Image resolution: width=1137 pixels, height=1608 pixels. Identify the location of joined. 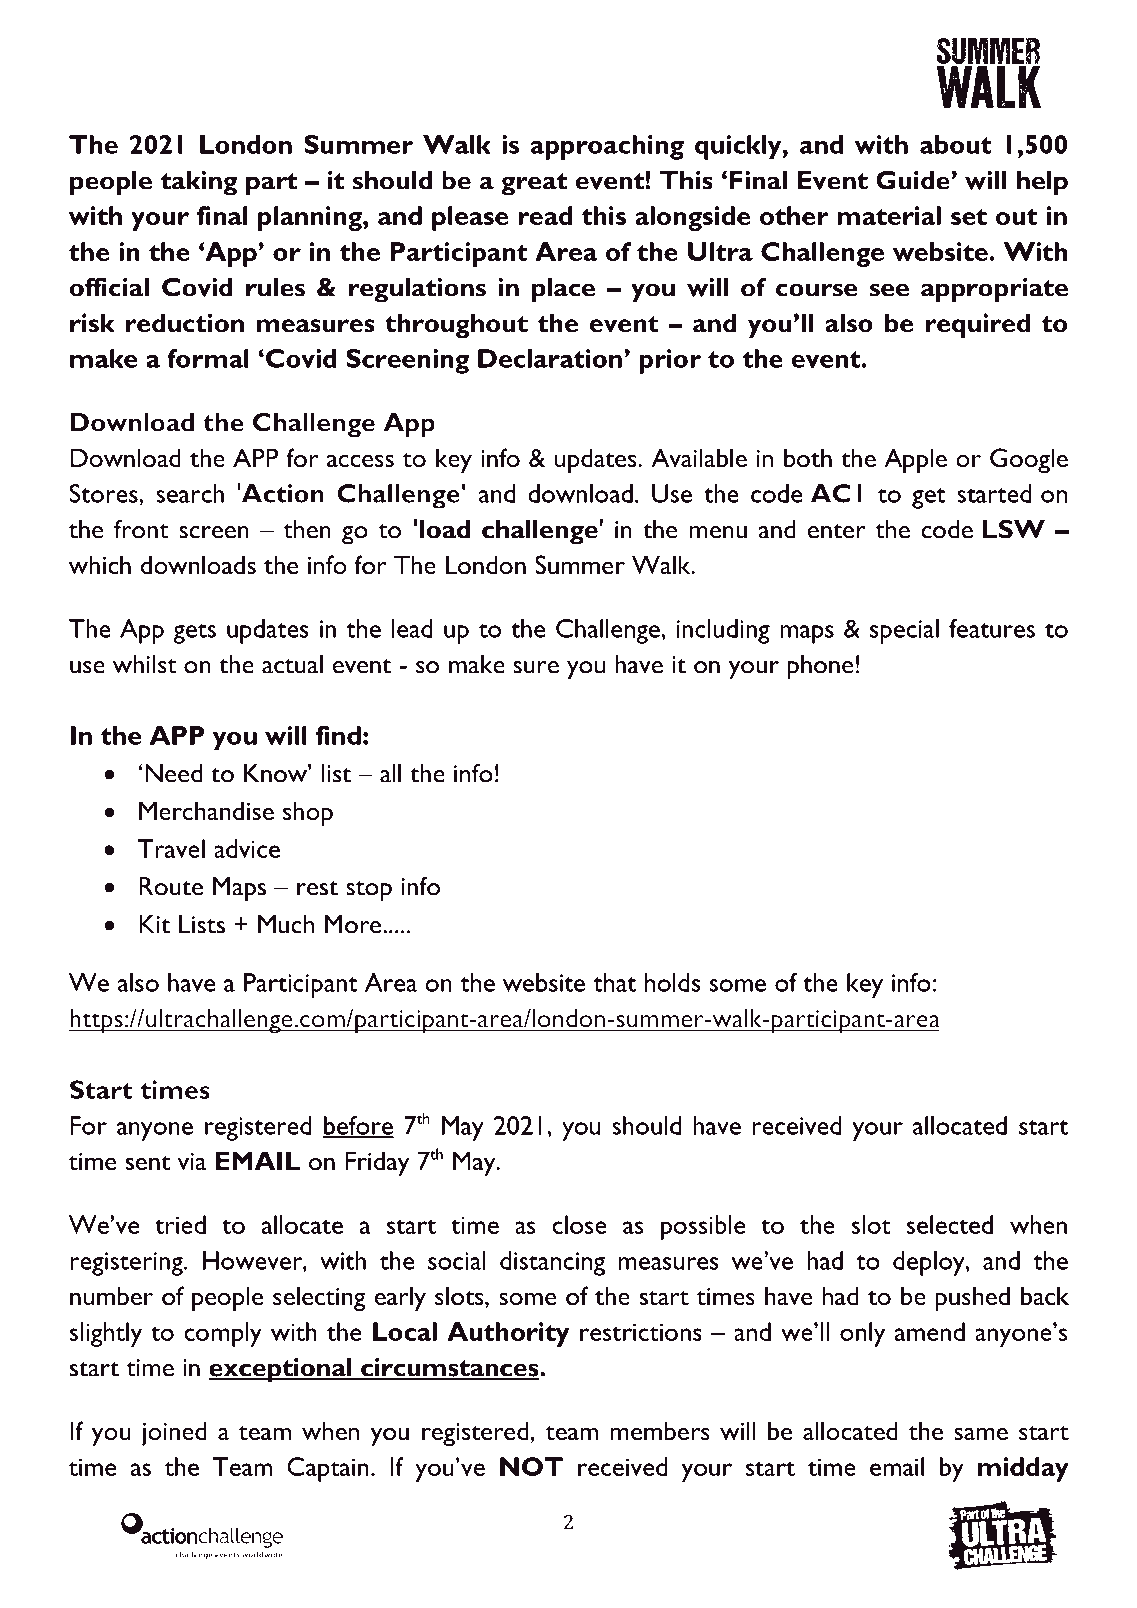
(174, 1433).
